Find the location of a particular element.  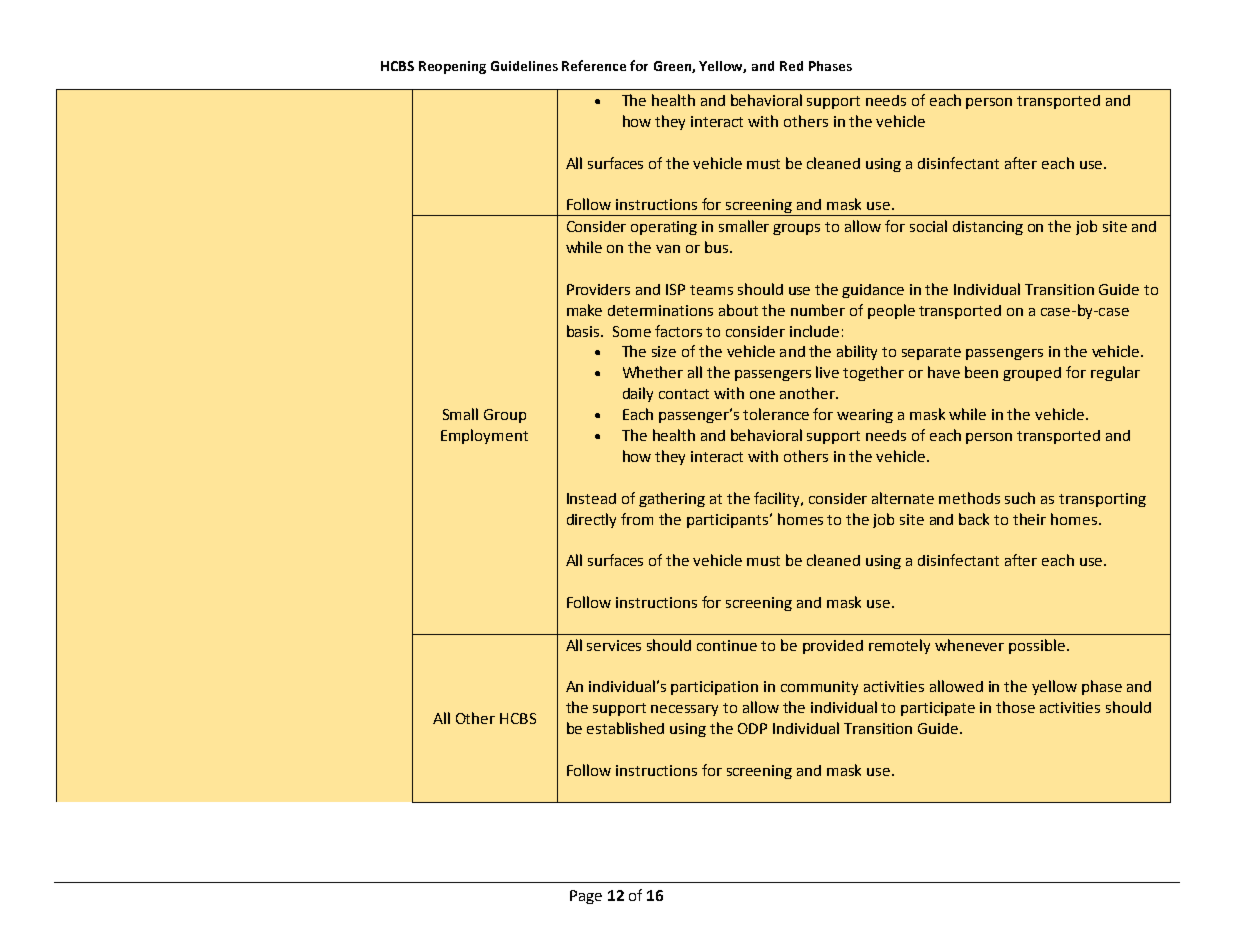

Red is located at coordinates (791, 66).
